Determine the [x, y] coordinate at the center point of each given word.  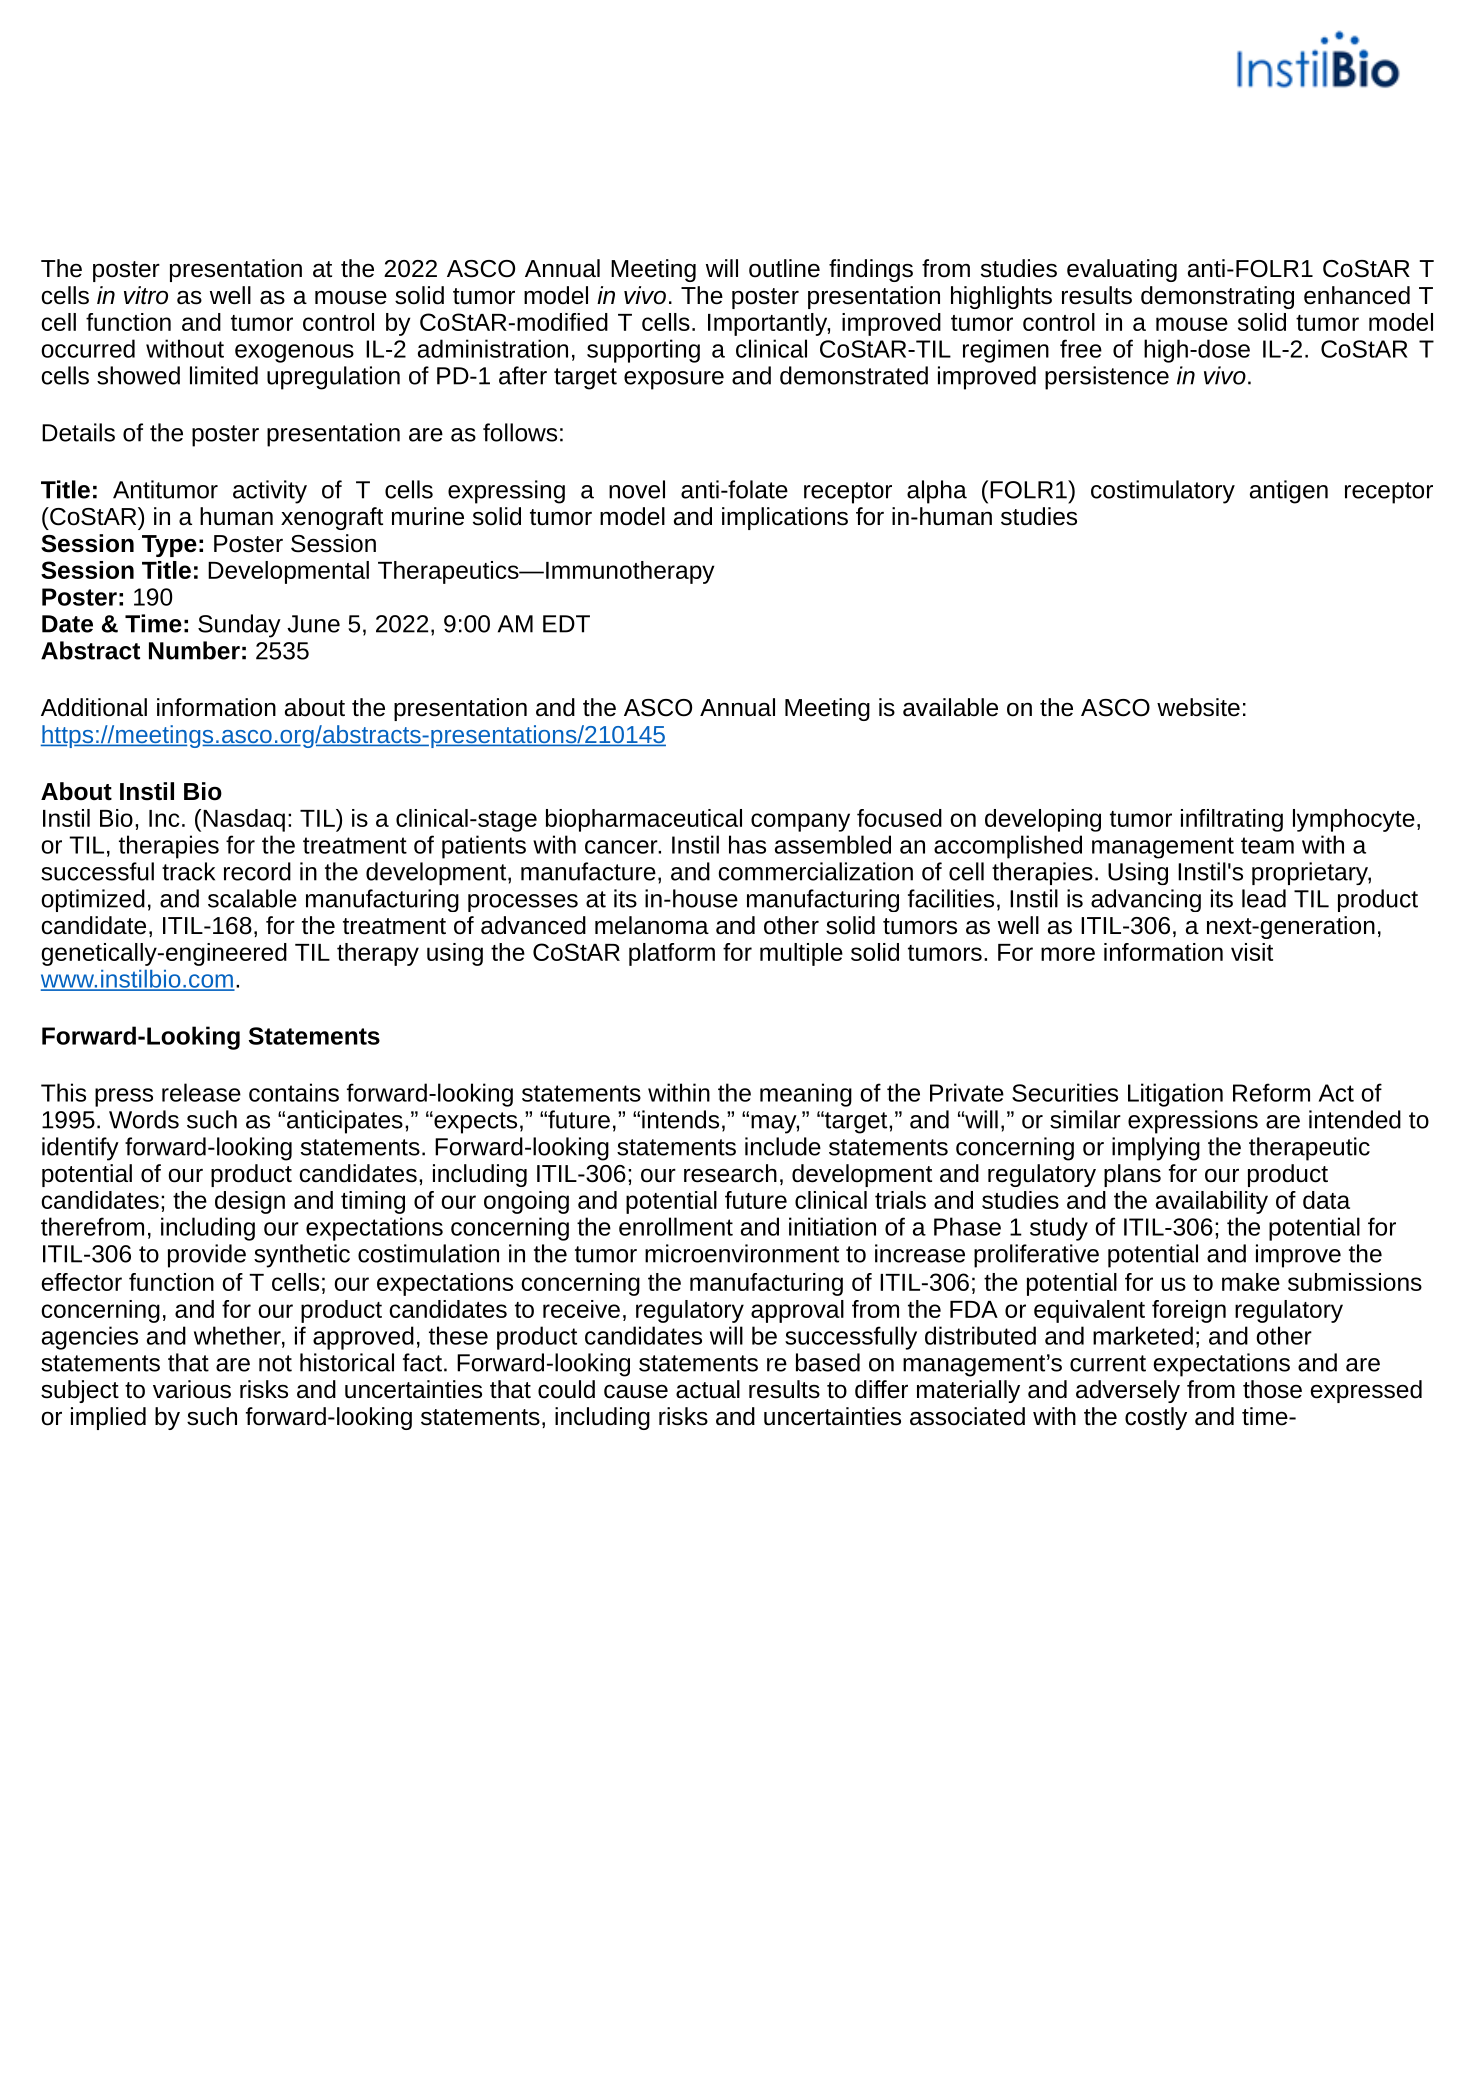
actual [708, 1389]
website [1198, 707]
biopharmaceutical [644, 820]
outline [784, 268]
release [201, 1092]
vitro [146, 295]
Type [169, 546]
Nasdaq [244, 820]
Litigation [1175, 1095]
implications [785, 518]
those [1272, 1389]
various [192, 1389]
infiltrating [1232, 820]
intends [680, 1119]
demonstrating [1217, 297]
